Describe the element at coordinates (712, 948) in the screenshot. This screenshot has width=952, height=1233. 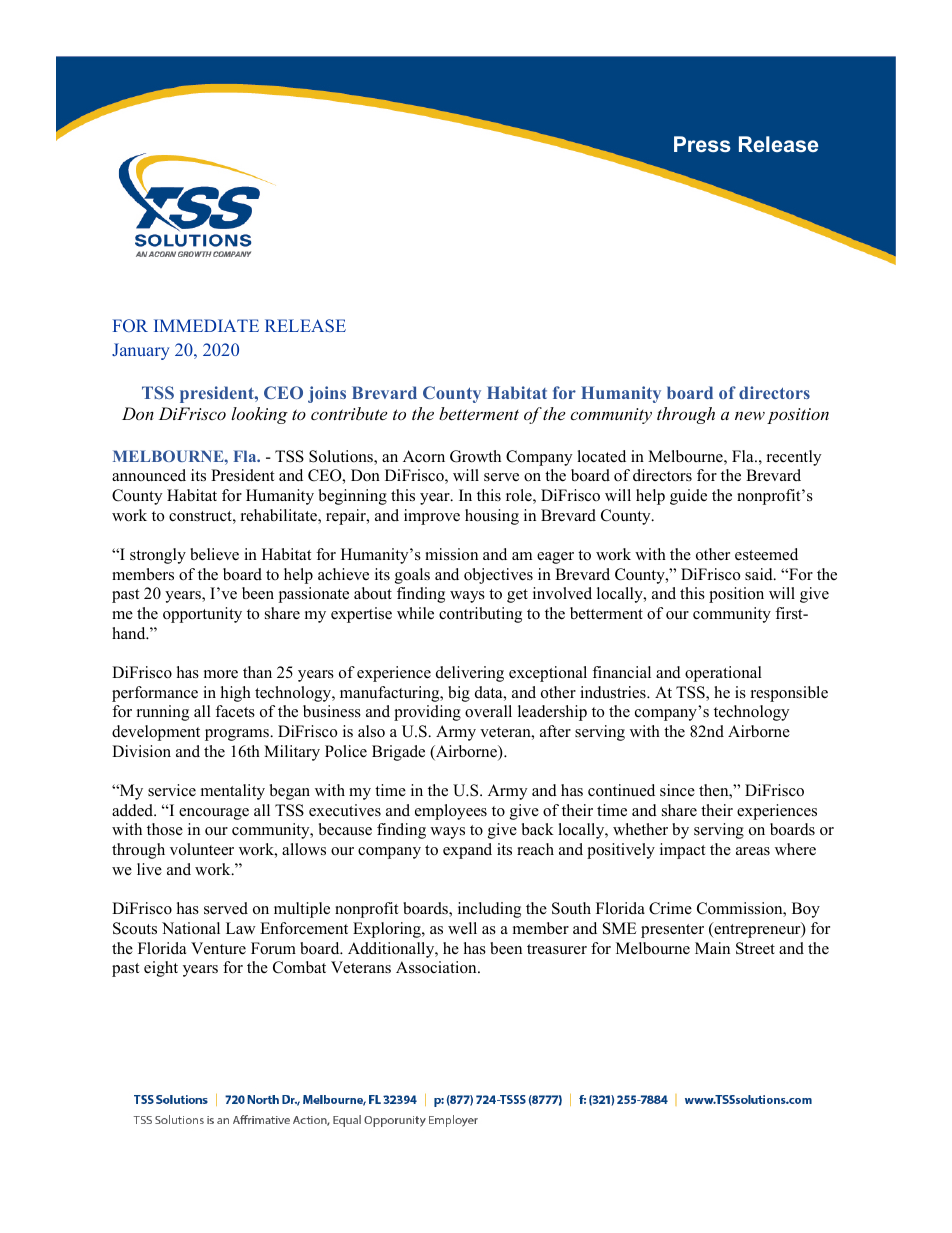
I see `Main` at that location.
